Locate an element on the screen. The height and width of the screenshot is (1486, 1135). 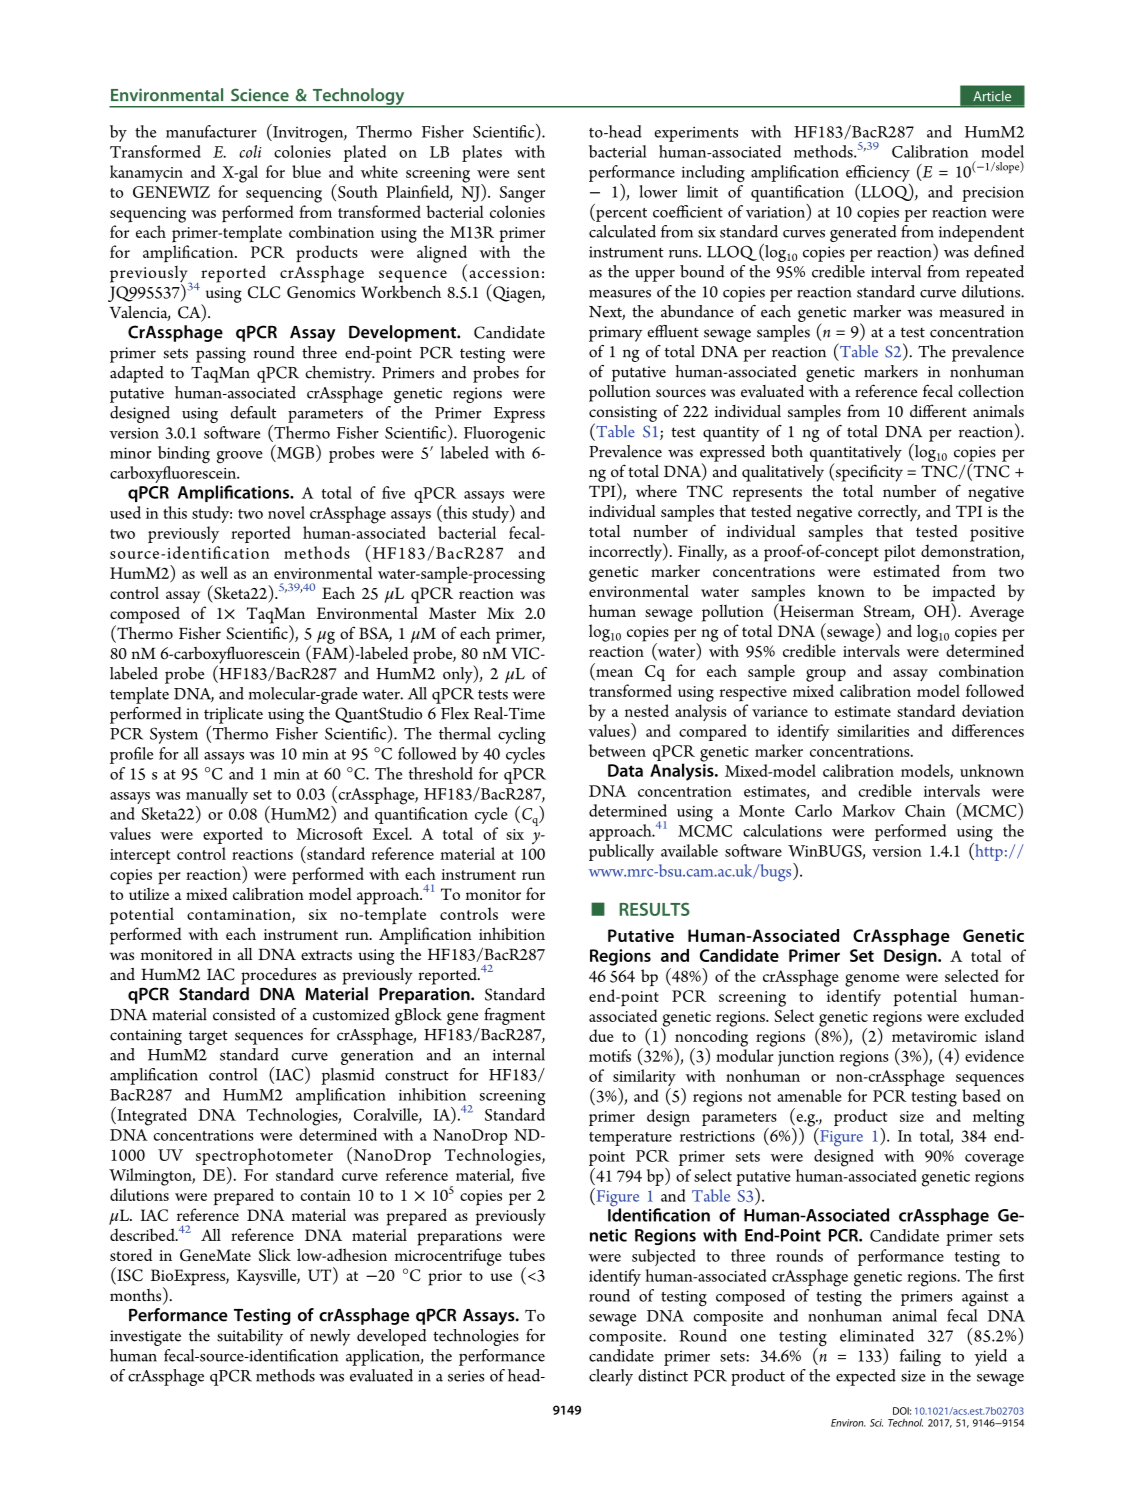
triplicate is located at coordinates (233, 715).
